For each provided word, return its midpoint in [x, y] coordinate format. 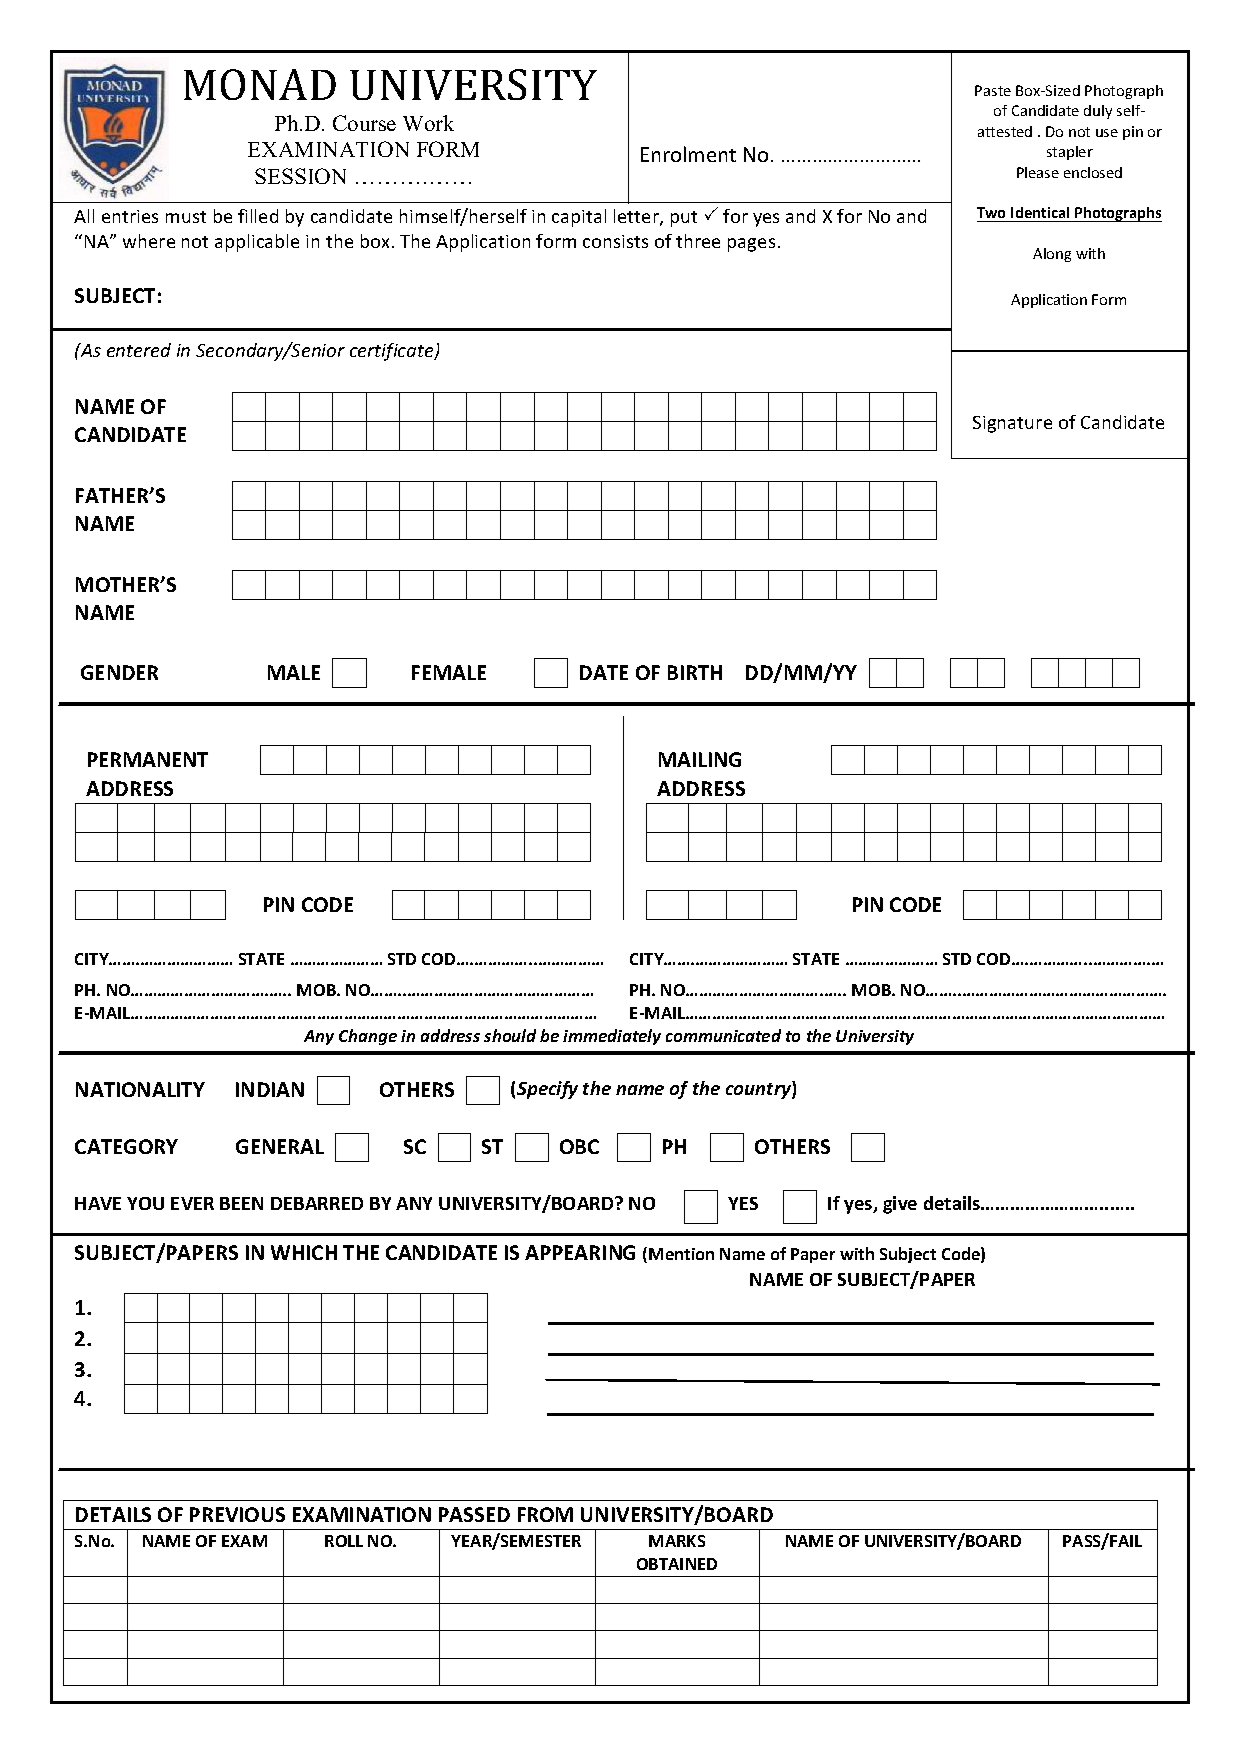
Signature [1012, 424]
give [900, 1205]
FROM [545, 1514]
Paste [993, 90]
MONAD [260, 84]
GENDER [119, 672]
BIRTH [695, 672]
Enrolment [688, 154]
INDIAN [270, 1089]
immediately [612, 1037]
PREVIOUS [237, 1514]
